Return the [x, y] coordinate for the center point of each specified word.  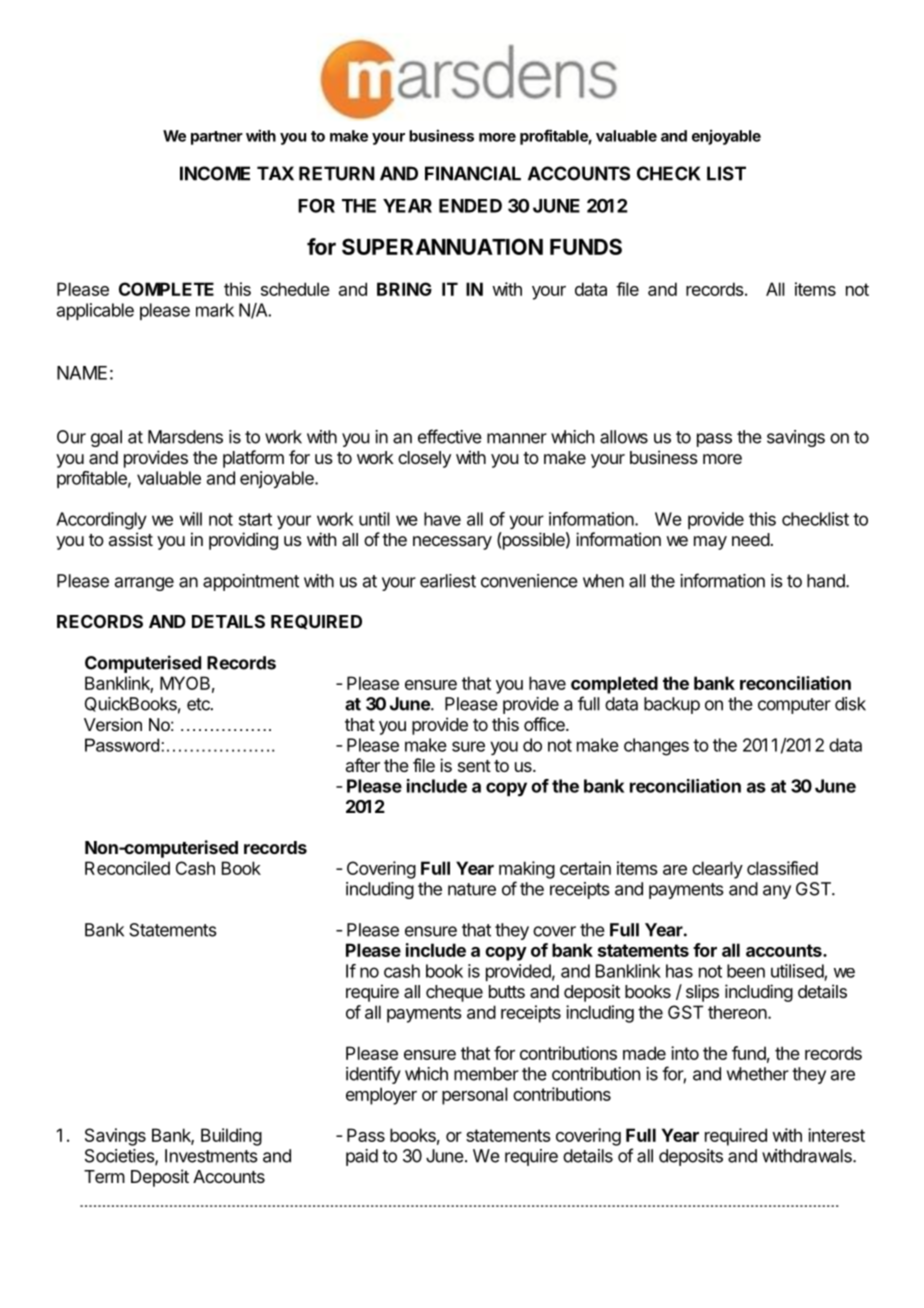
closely [424, 459]
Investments [211, 1156]
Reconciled [127, 868]
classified [782, 868]
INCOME [215, 173]
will [191, 519]
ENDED [470, 206]
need [751, 539]
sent [474, 766]
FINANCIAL [473, 173]
